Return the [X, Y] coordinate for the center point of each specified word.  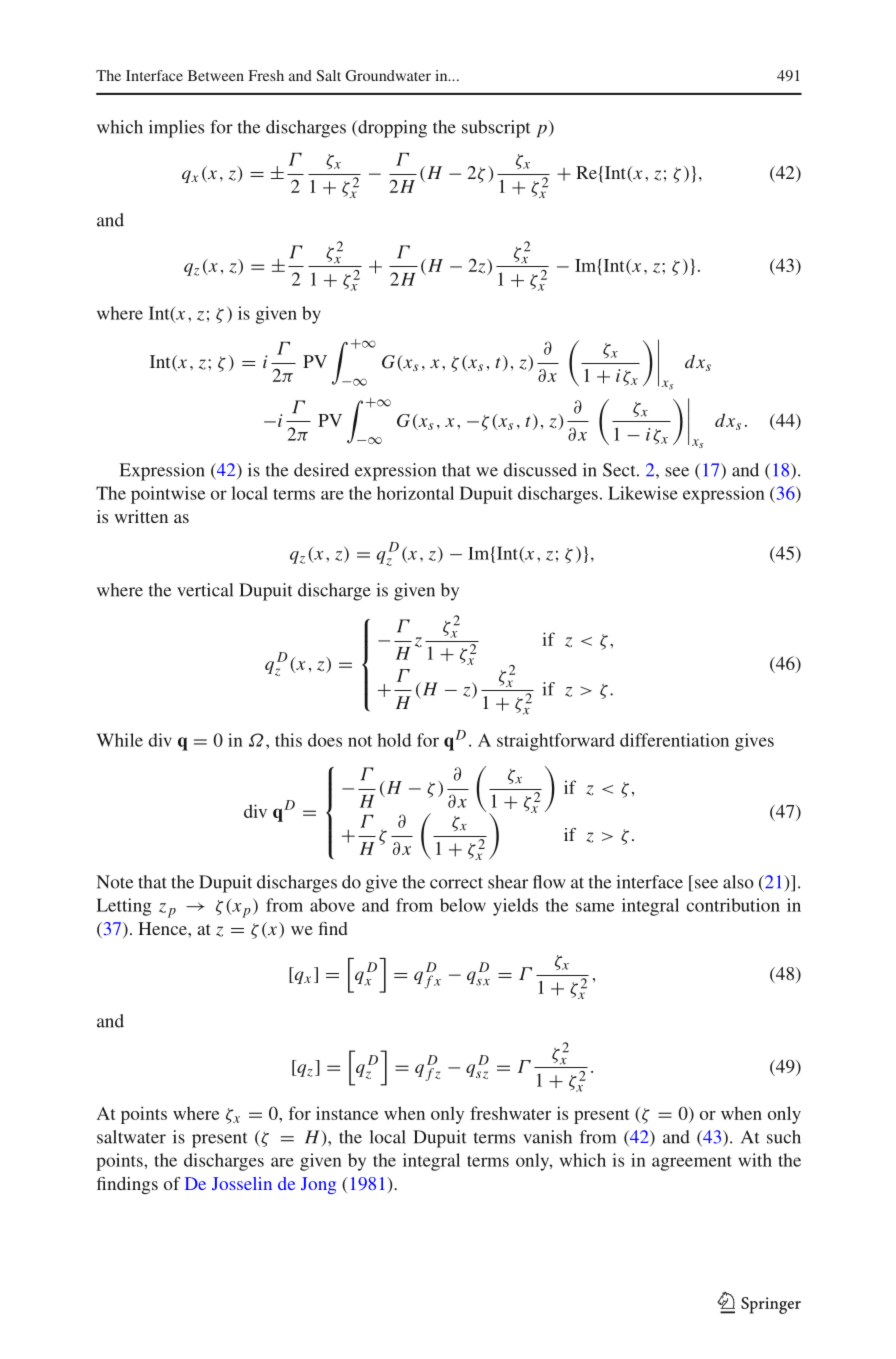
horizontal [415, 493]
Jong [318, 1185]
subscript [496, 129]
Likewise [643, 493]
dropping [391, 129]
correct [456, 883]
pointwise [168, 495]
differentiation [674, 740]
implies [176, 129]
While [120, 740]
